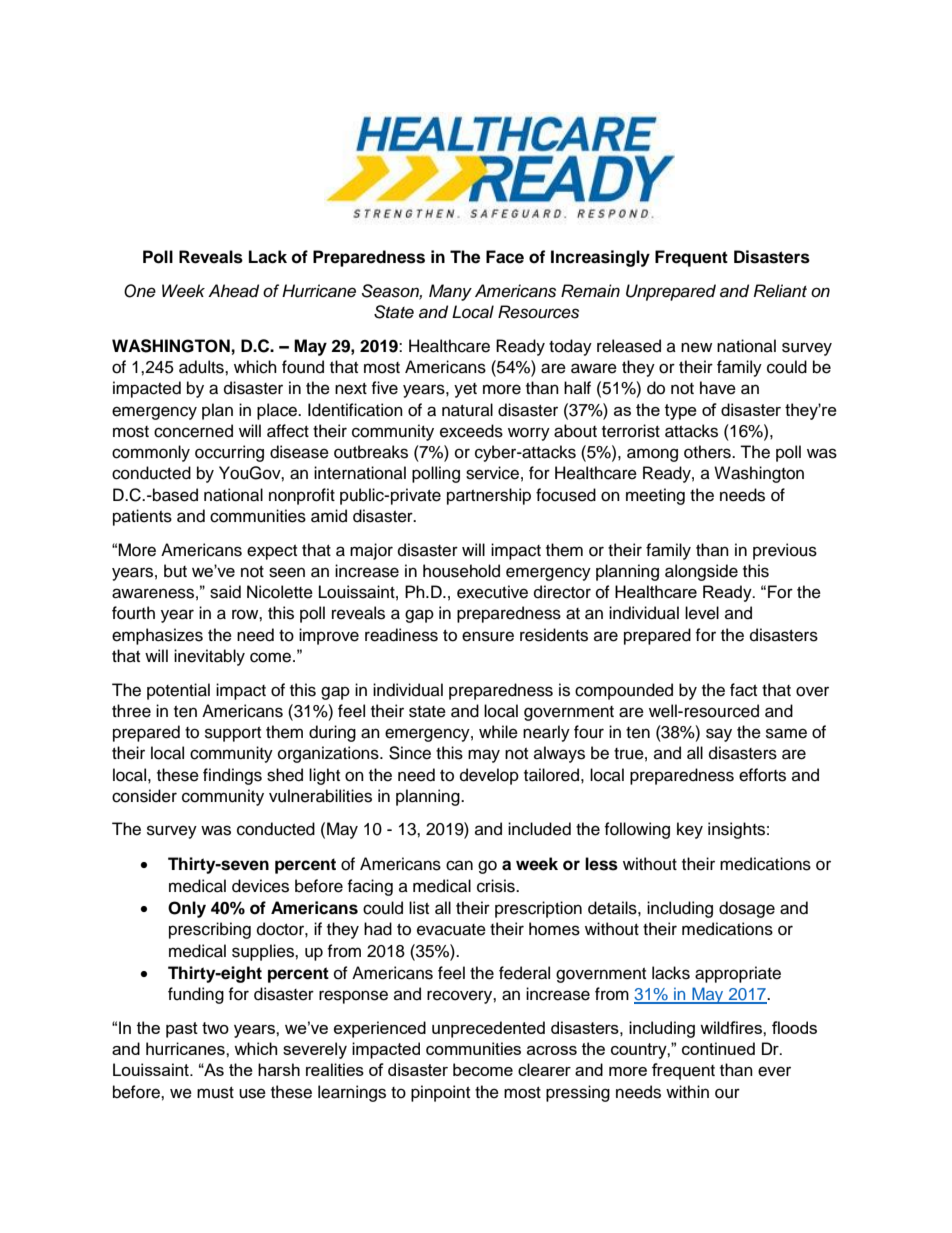 The image size is (952, 1233). I want to click on Many, so click(450, 292).
